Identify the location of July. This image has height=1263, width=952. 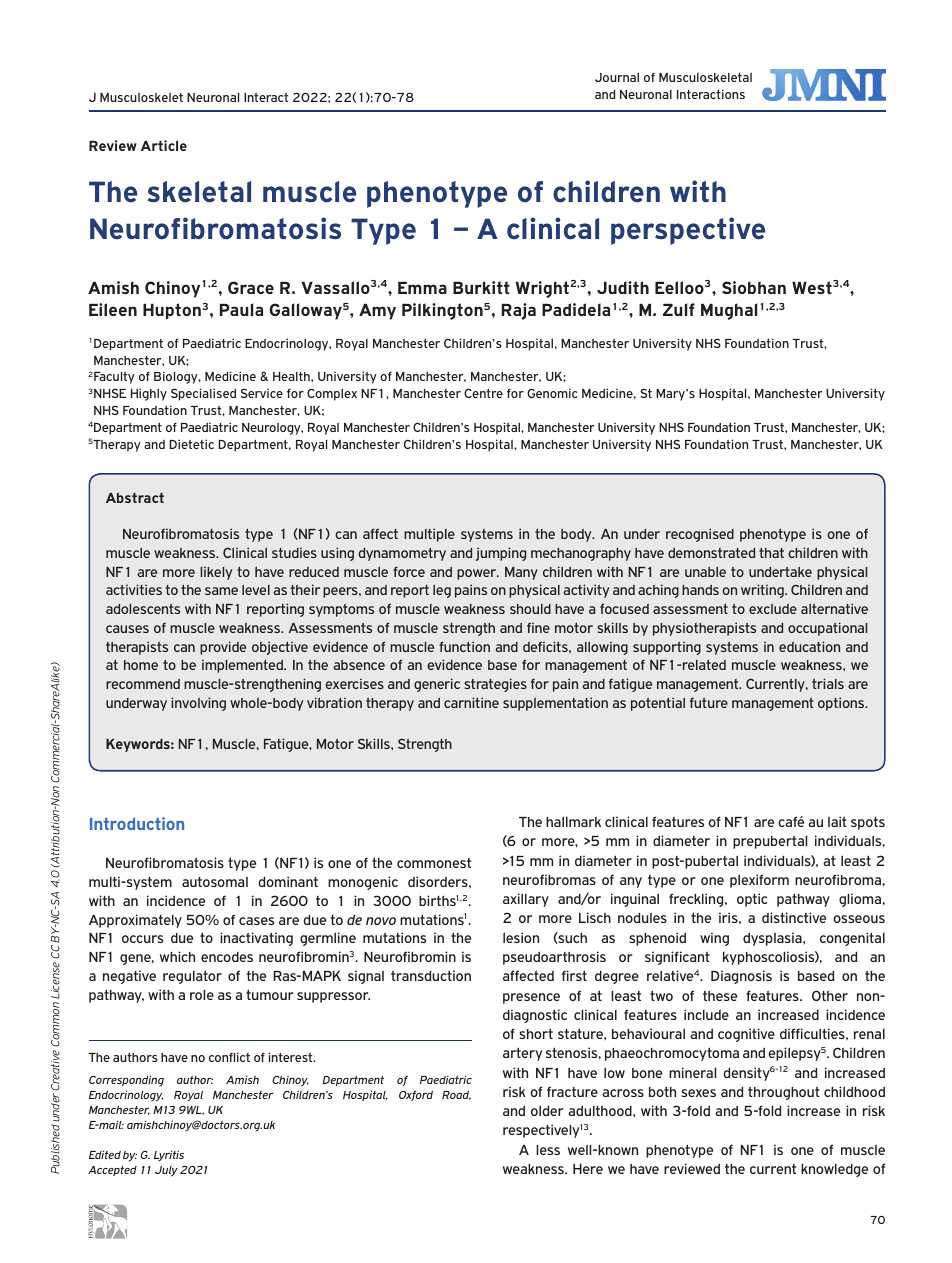
(166, 1171).
